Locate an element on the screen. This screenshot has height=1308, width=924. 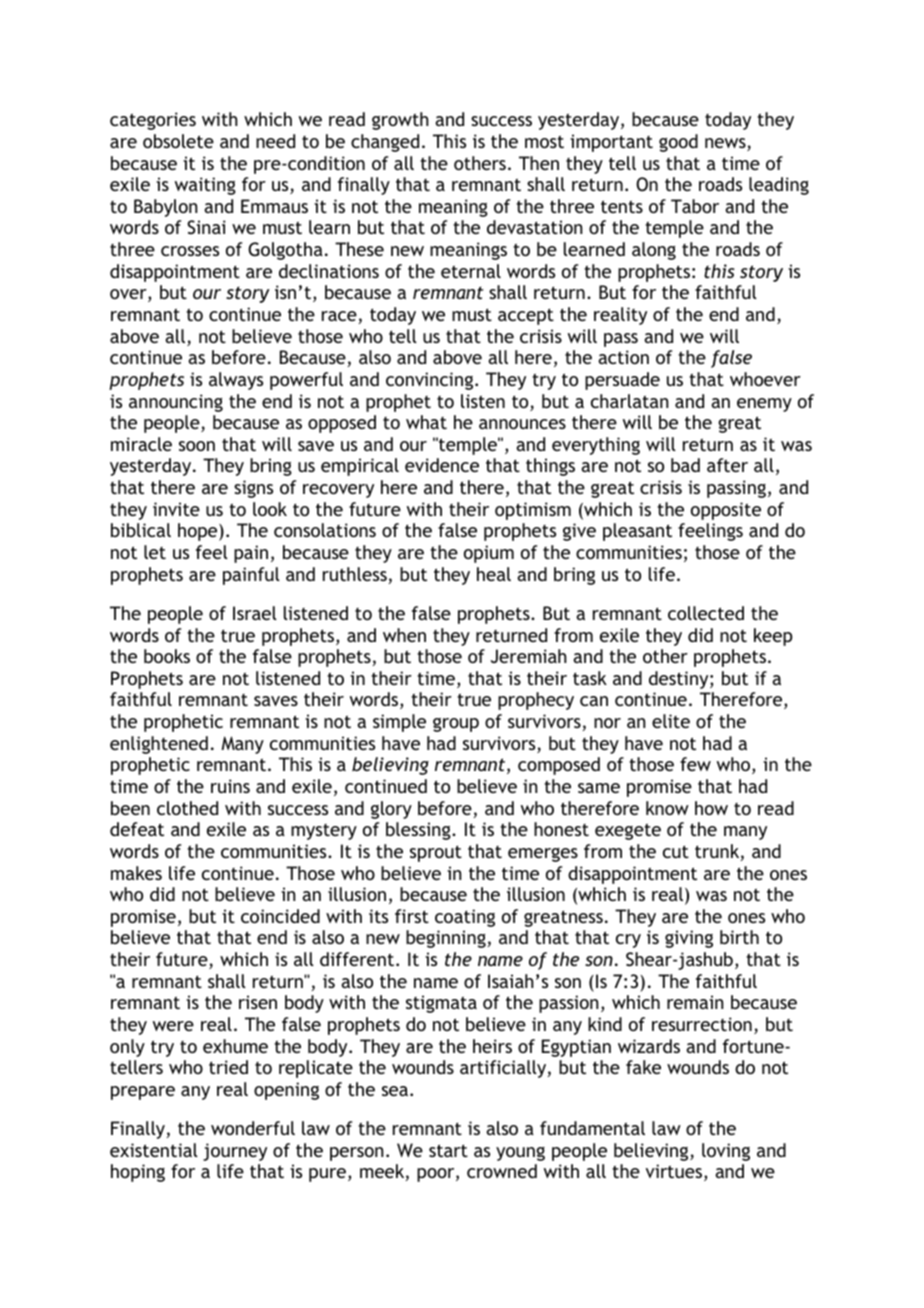
how is located at coordinates (711, 808).
